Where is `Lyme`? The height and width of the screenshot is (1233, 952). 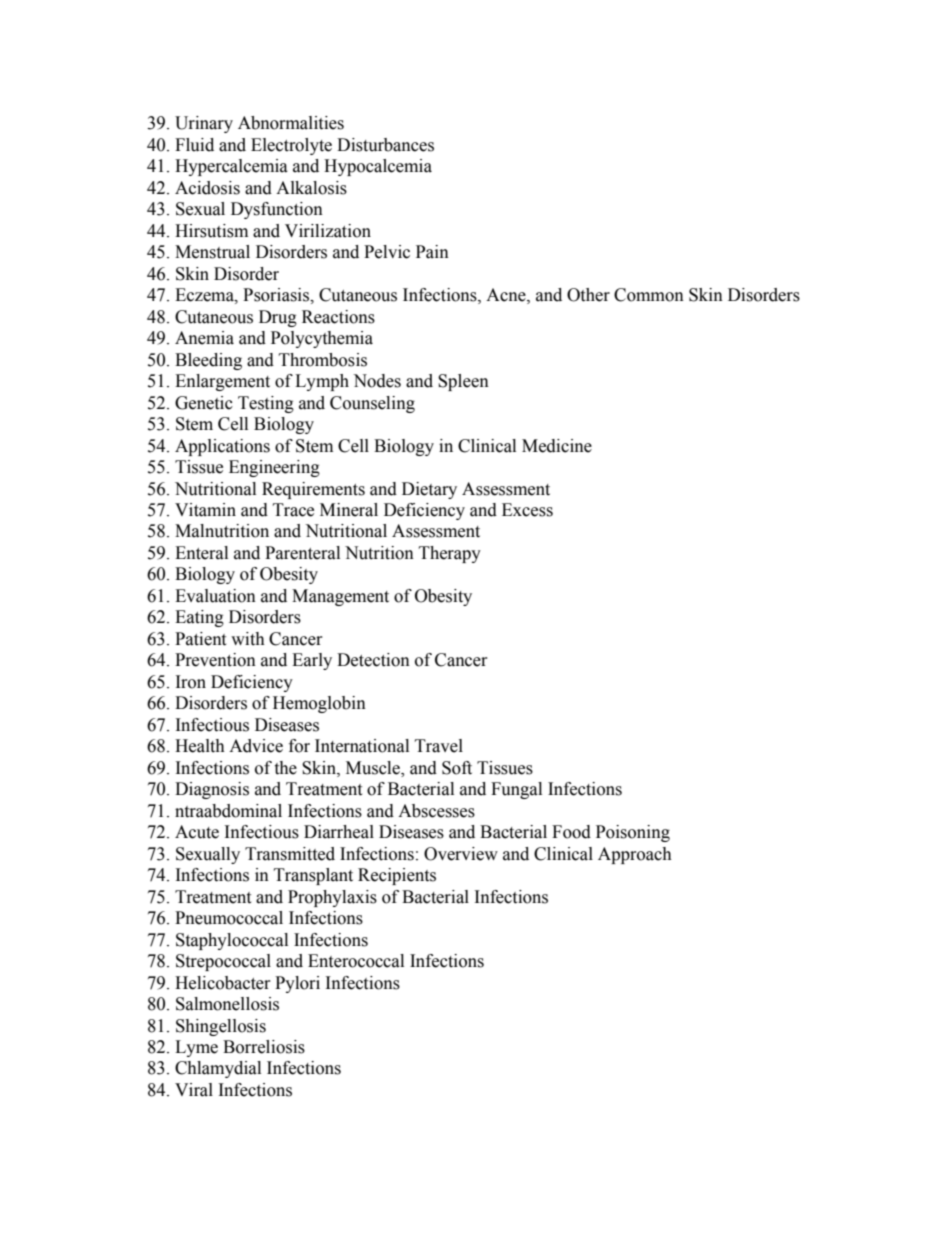 Lyme is located at coordinates (196, 1048).
